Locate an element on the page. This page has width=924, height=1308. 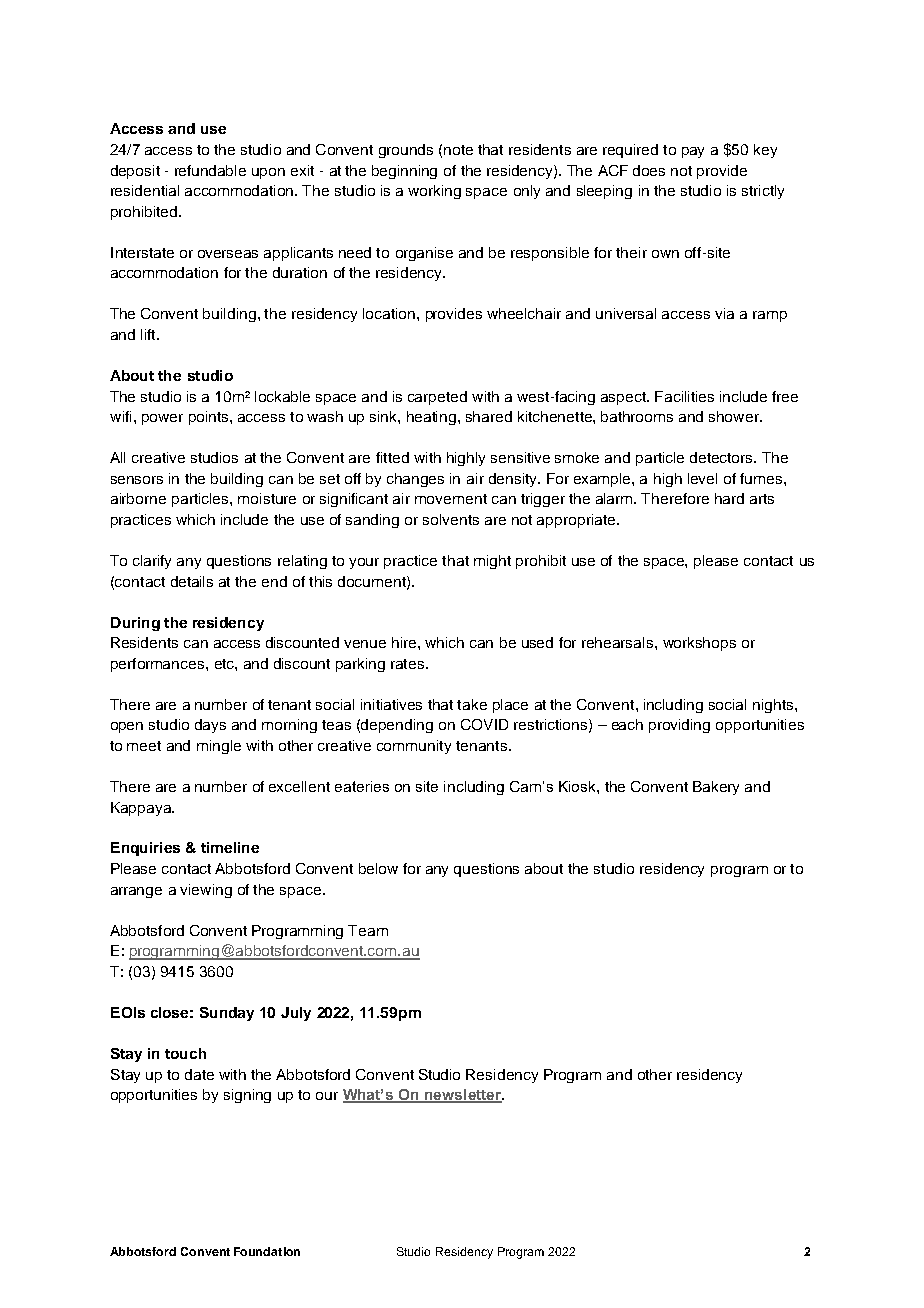
days is located at coordinates (210, 726).
